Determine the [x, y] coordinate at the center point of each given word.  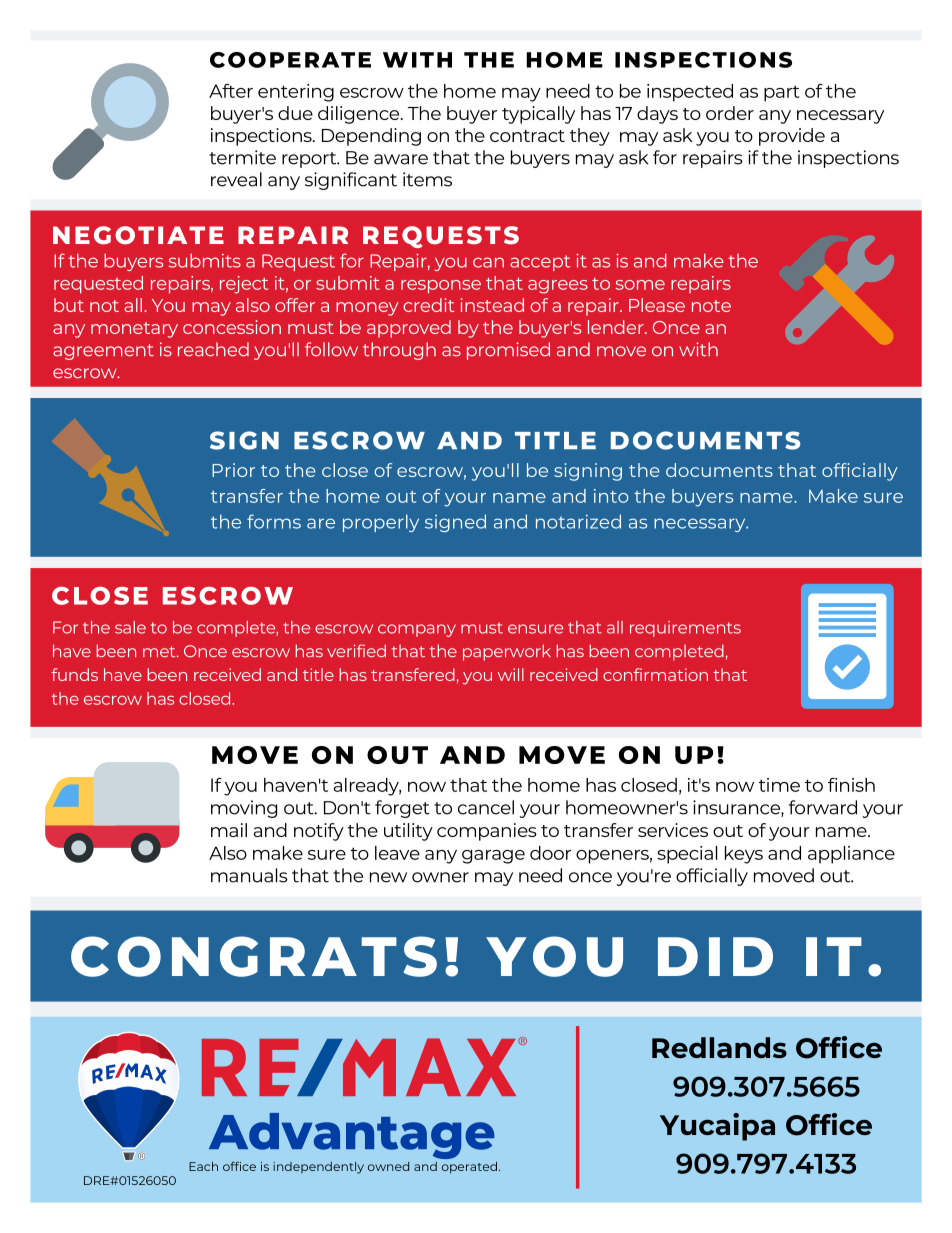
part [782, 93]
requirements [685, 629]
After [231, 91]
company [417, 630]
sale [130, 627]
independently [318, 1168]
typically [538, 115]
